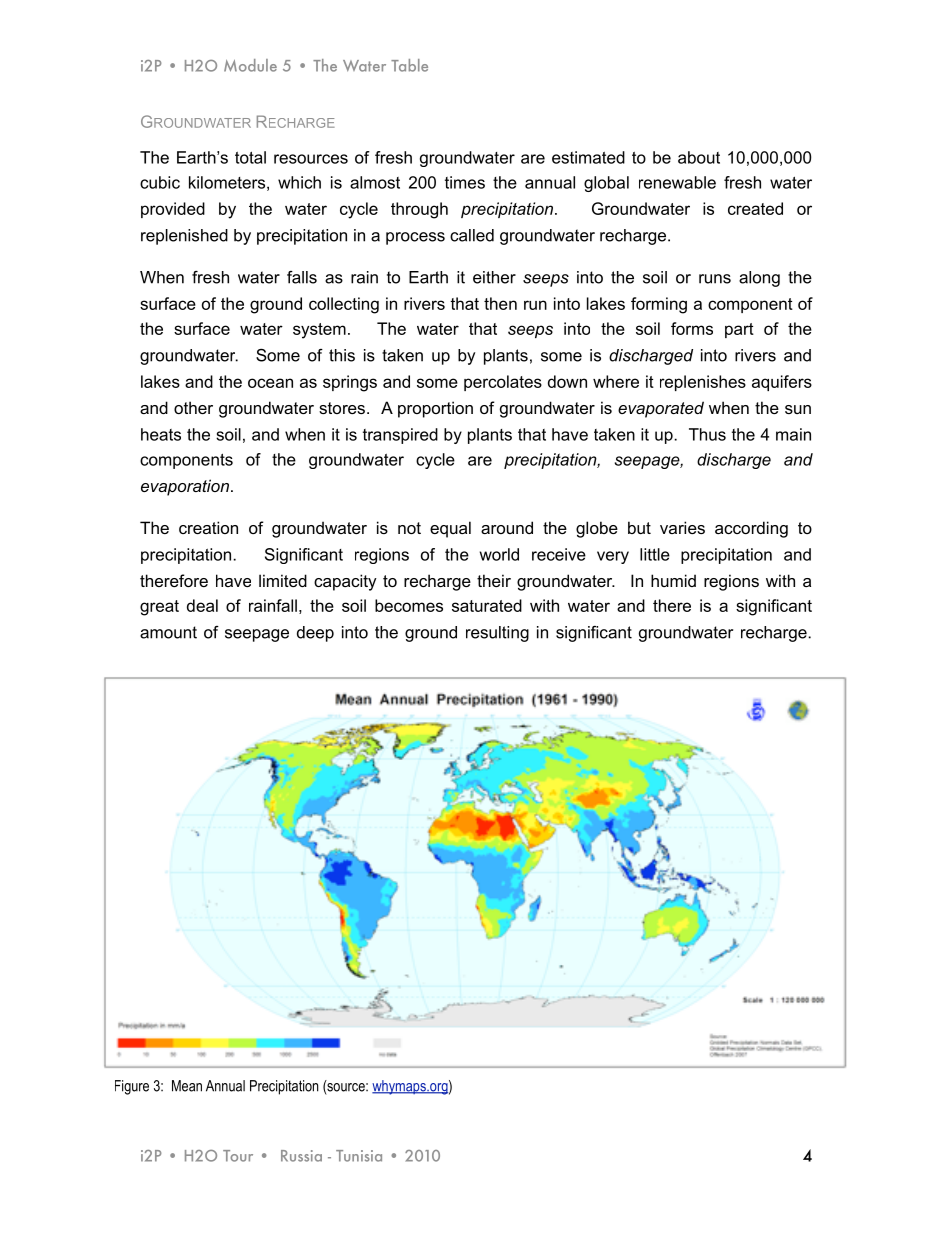  Describe the element at coordinates (503, 383) in the page. I see `percolates` at that location.
